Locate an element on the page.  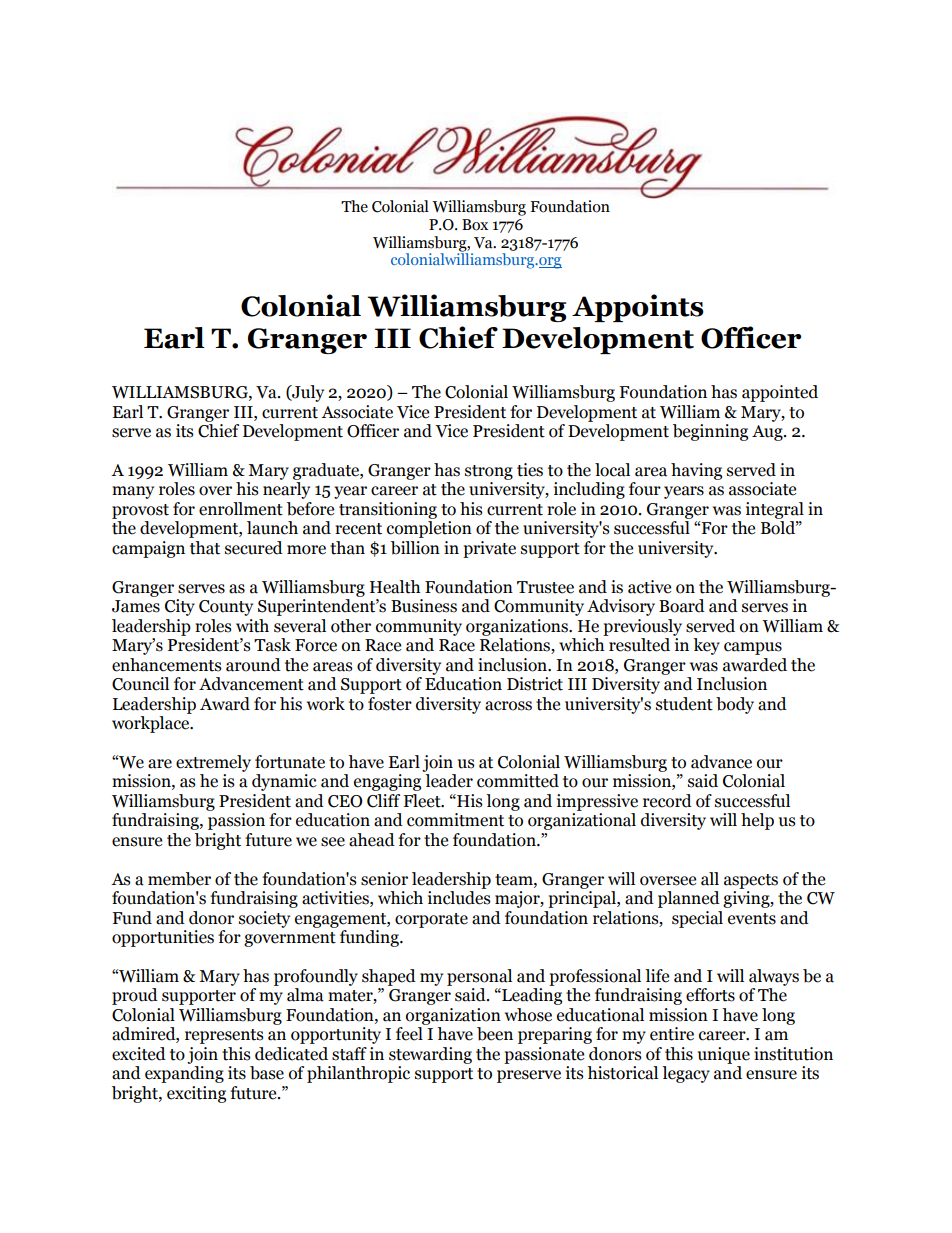
around is located at coordinates (253, 665).
